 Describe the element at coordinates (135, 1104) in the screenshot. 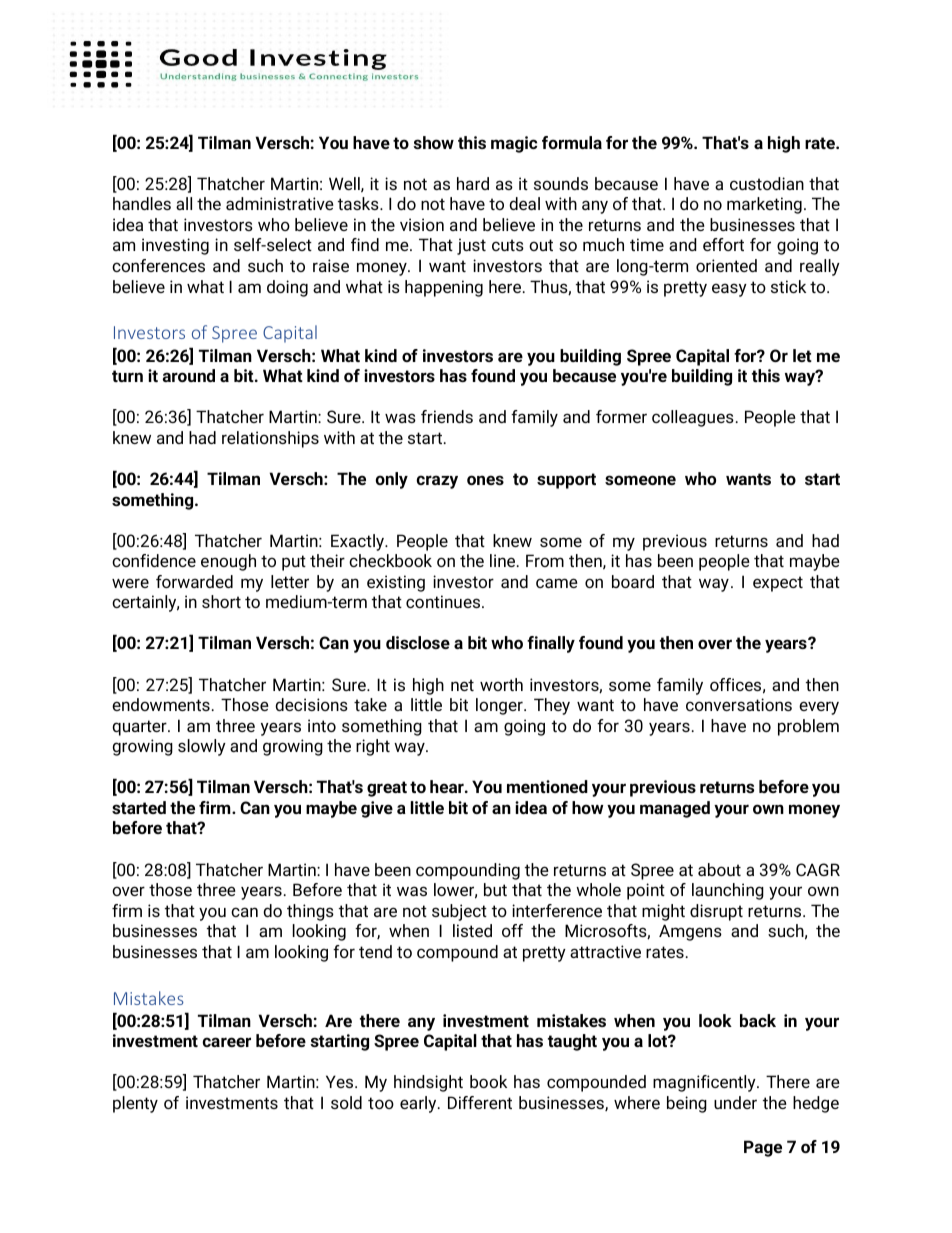

I see `plenty` at that location.
